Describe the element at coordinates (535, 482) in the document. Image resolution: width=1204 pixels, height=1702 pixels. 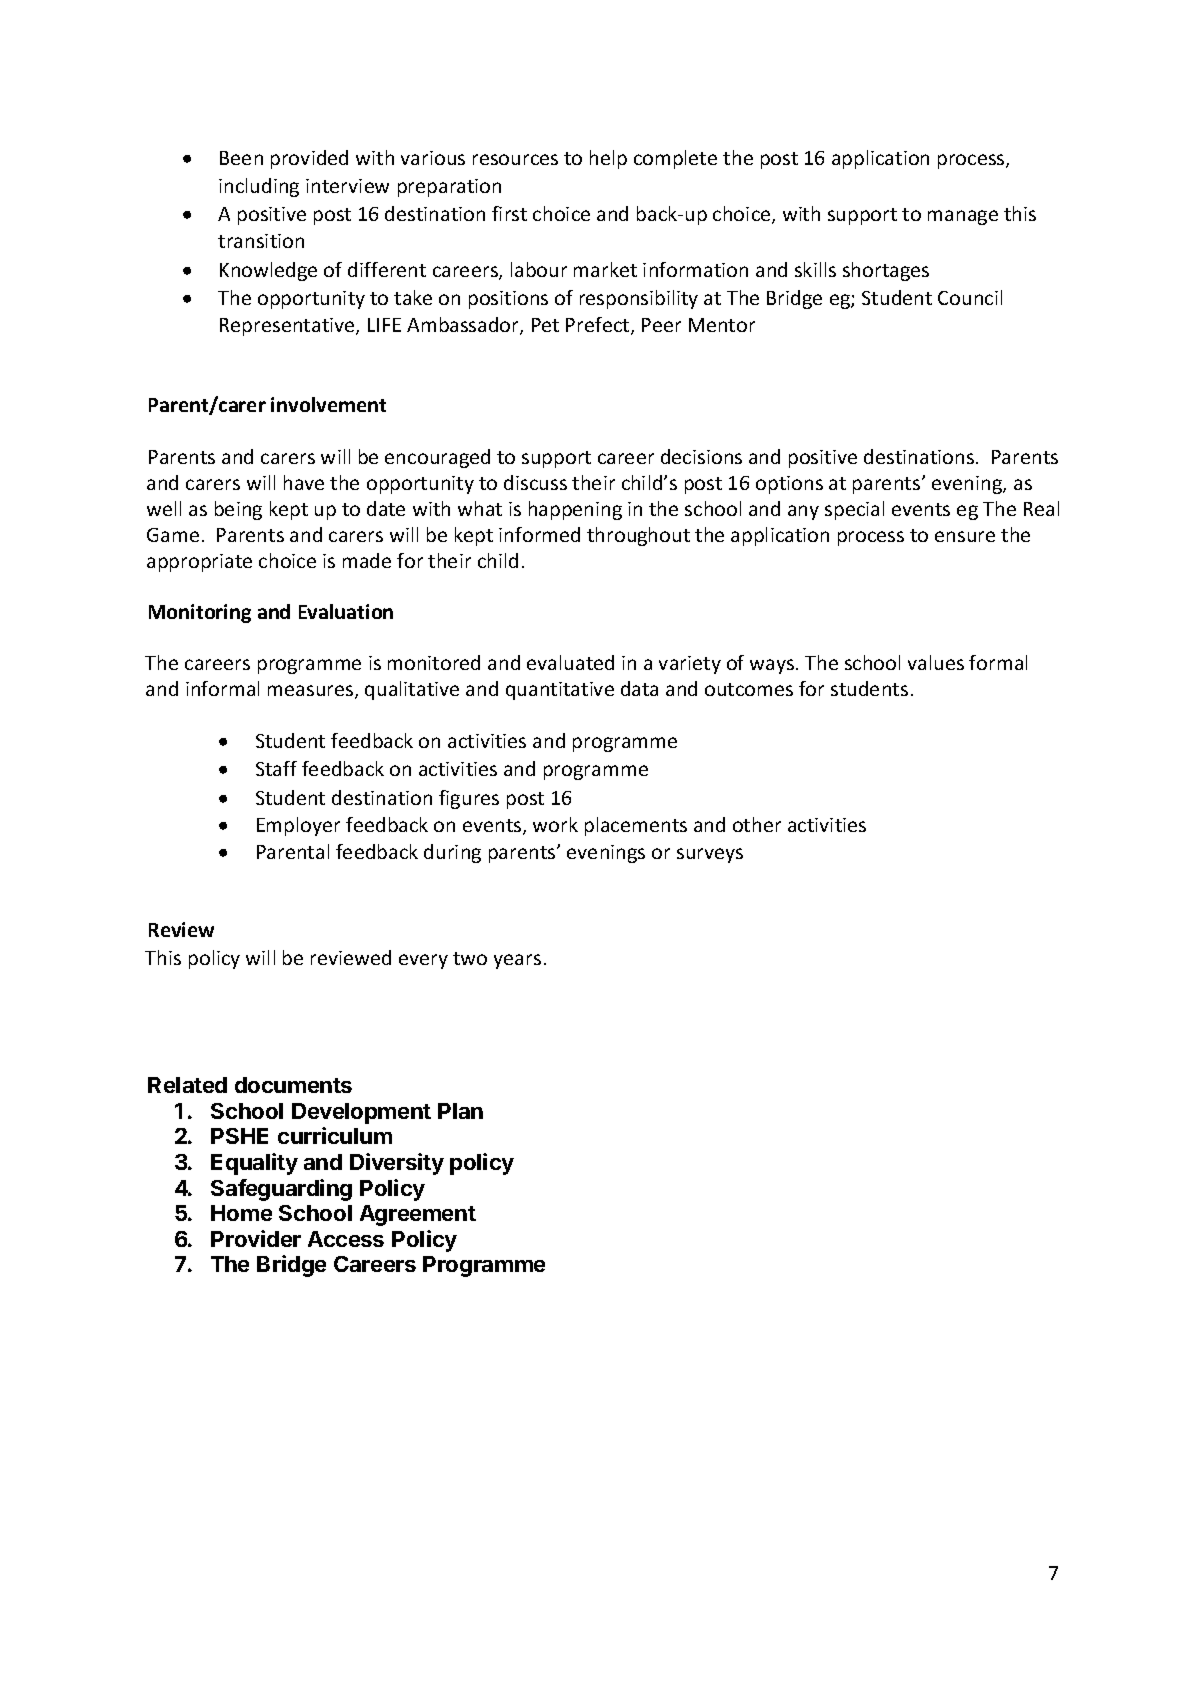
I see `discuss` at that location.
